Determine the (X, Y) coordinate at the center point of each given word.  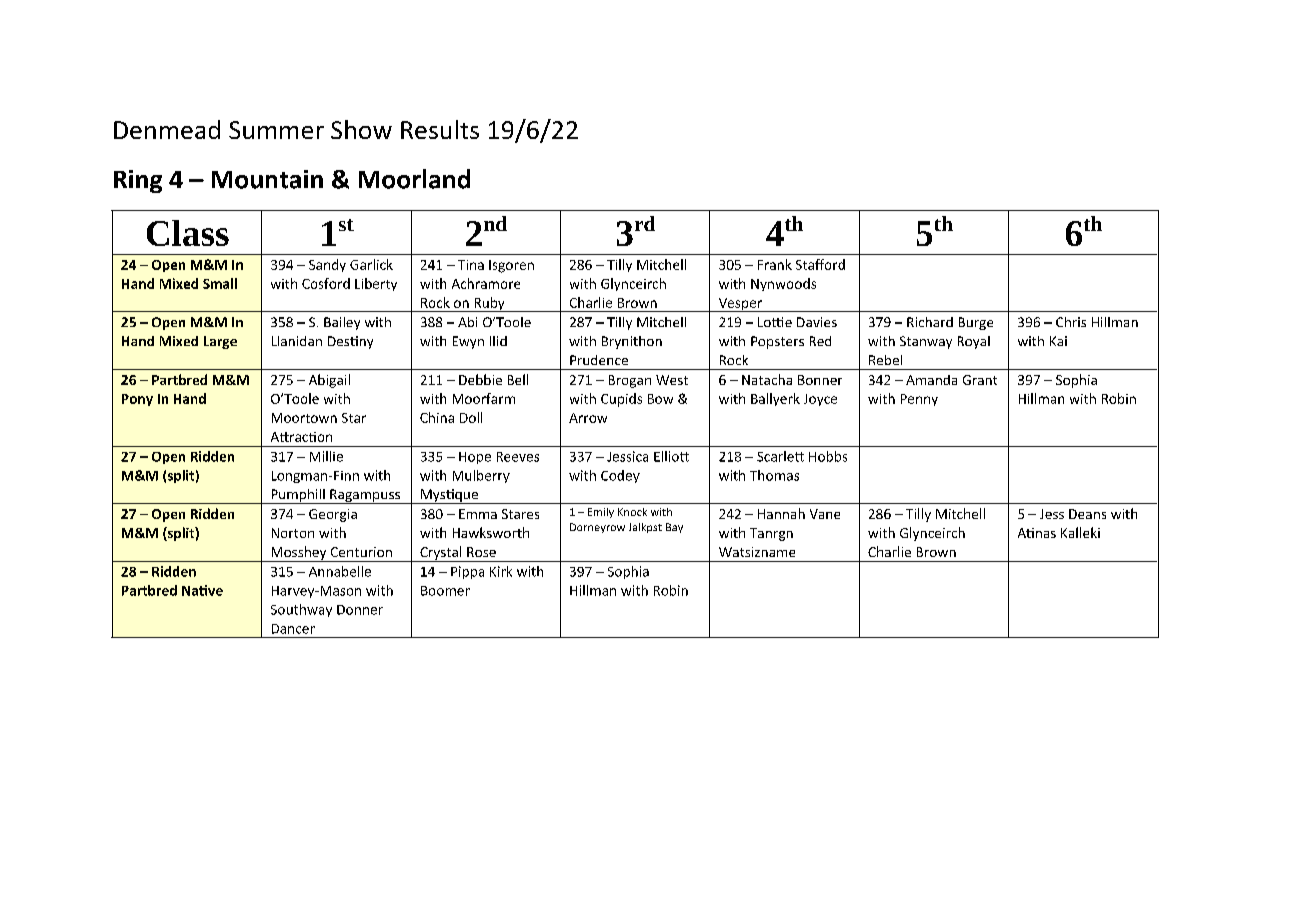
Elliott (671, 456)
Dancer (293, 629)
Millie (326, 456)
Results (440, 129)
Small (220, 283)
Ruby (489, 304)
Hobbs (828, 456)
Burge (976, 323)
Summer (276, 130)
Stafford (820, 264)
